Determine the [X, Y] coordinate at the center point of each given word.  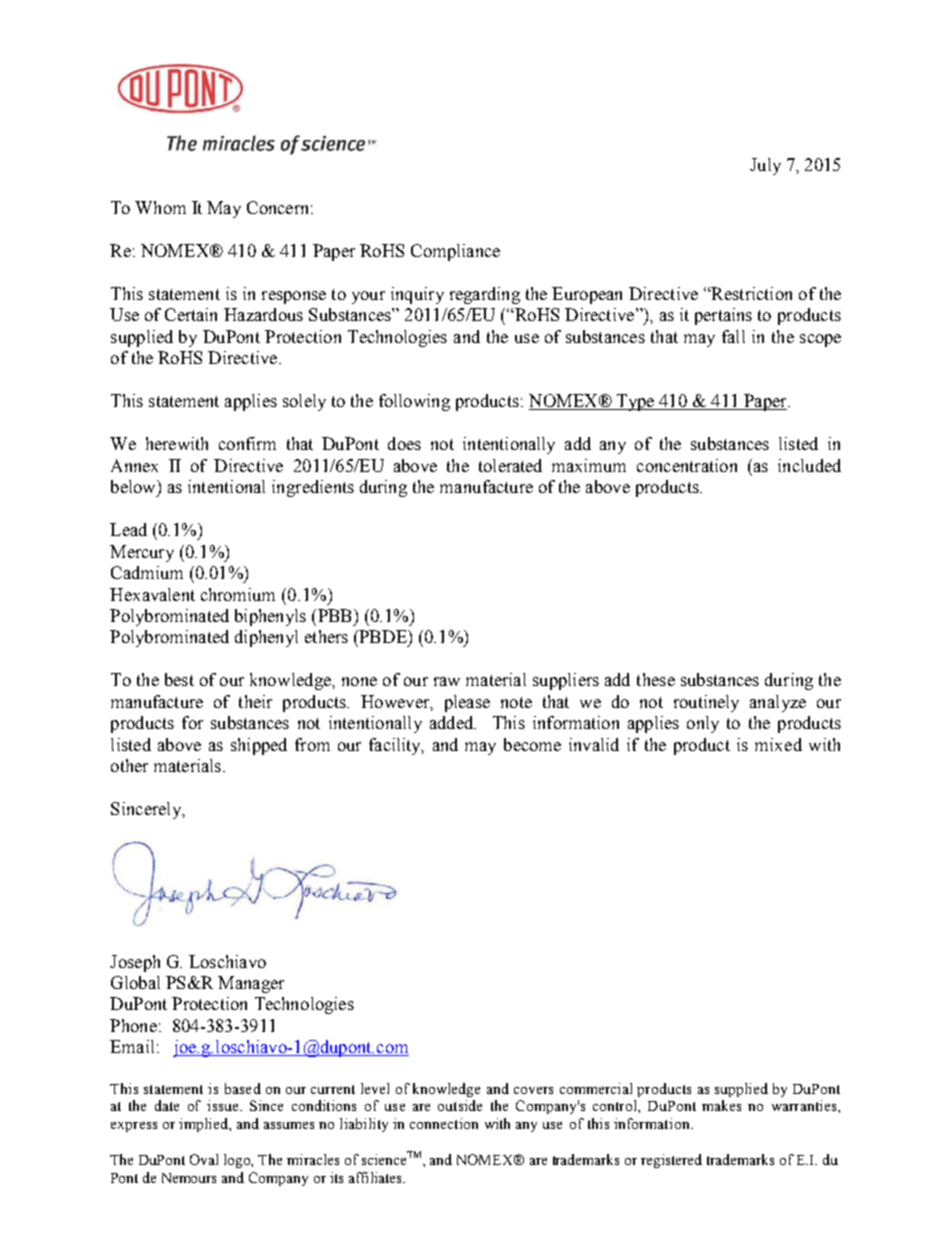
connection [444, 1123]
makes [721, 1105]
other [129, 765]
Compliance [455, 252]
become [532, 744]
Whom [160, 207]
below [134, 486]
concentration [687, 465]
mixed [778, 744]
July [765, 166]
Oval [204, 1159]
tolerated [510, 465]
